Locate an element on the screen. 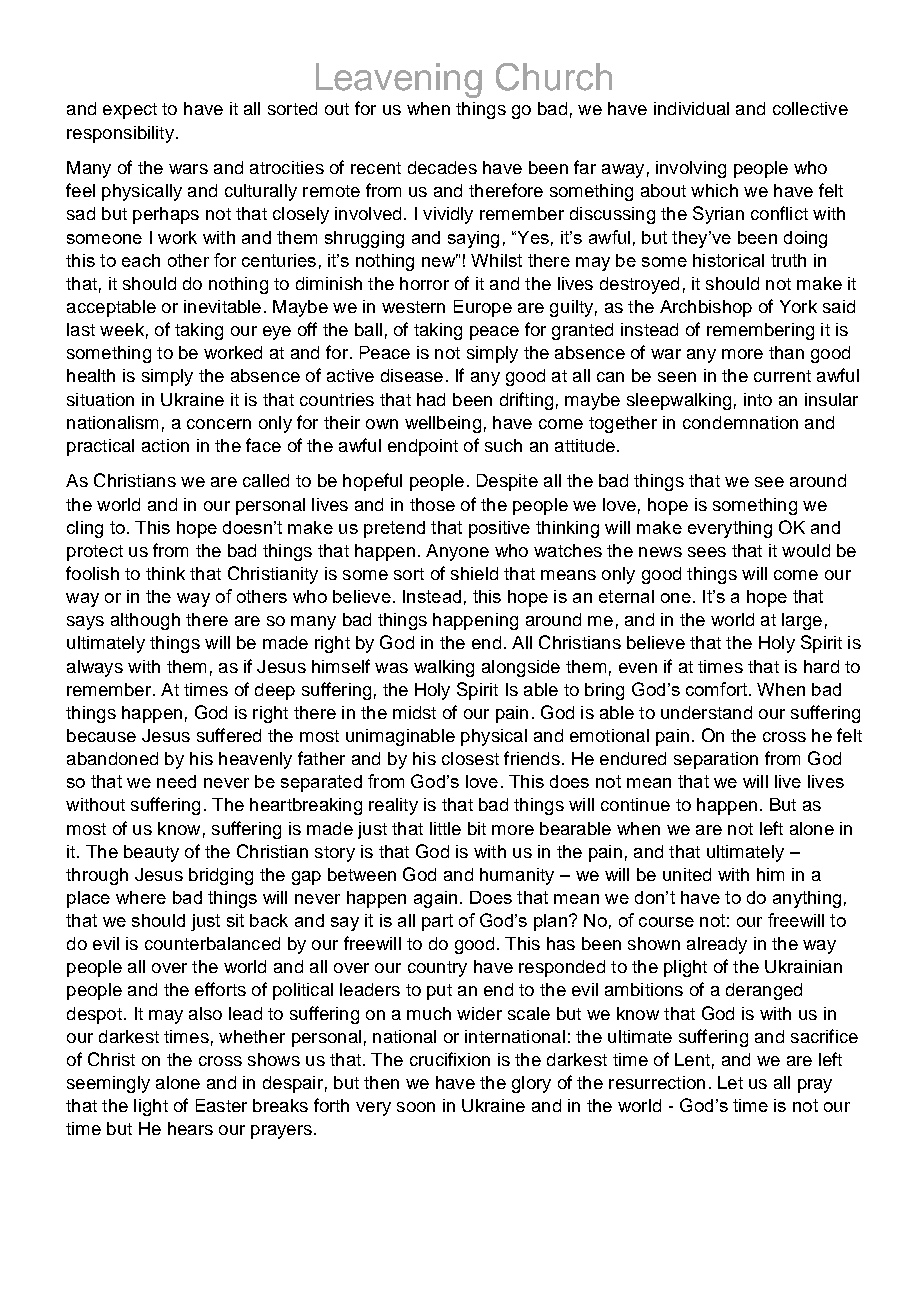 This screenshot has width=924, height=1308. expect is located at coordinates (130, 111).
